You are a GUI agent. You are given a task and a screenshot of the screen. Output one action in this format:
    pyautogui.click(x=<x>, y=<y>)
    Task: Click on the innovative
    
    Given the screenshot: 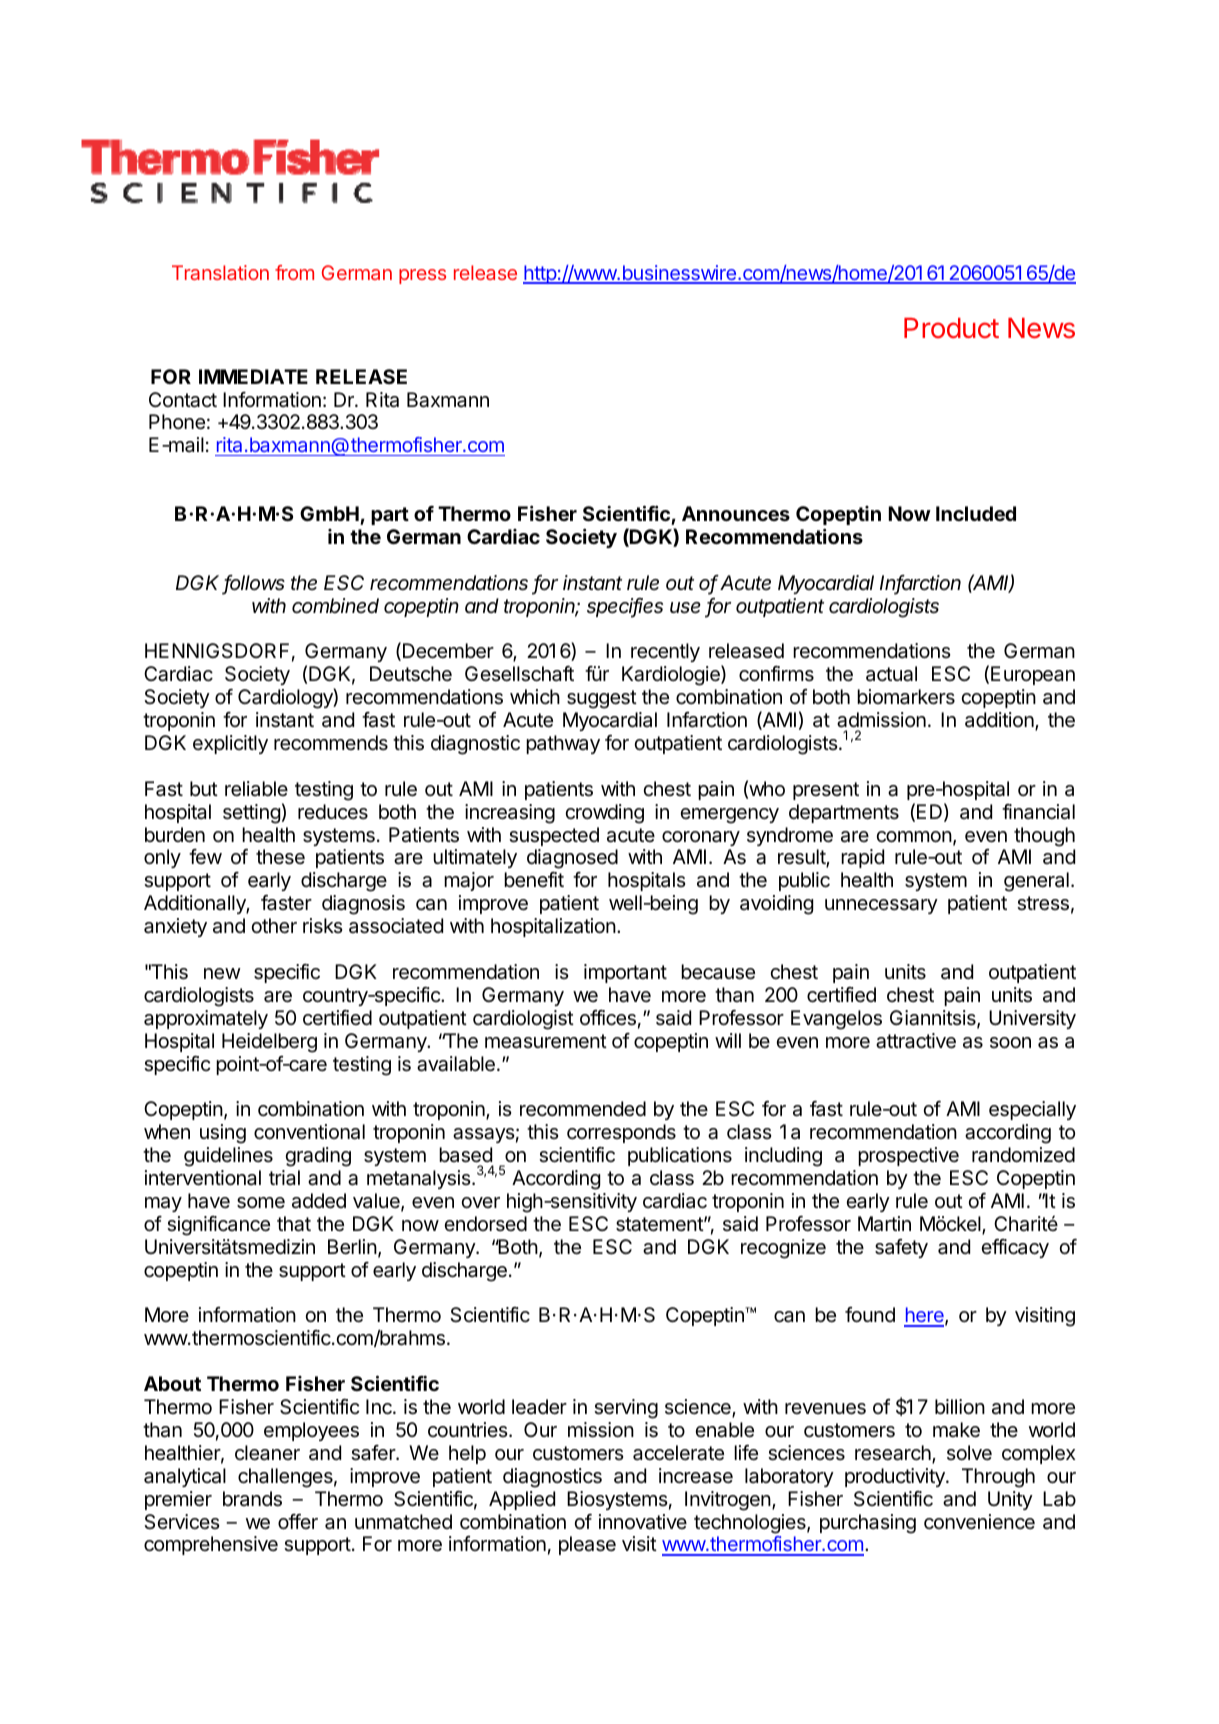 What is the action you would take?
    pyautogui.click(x=643, y=1522)
